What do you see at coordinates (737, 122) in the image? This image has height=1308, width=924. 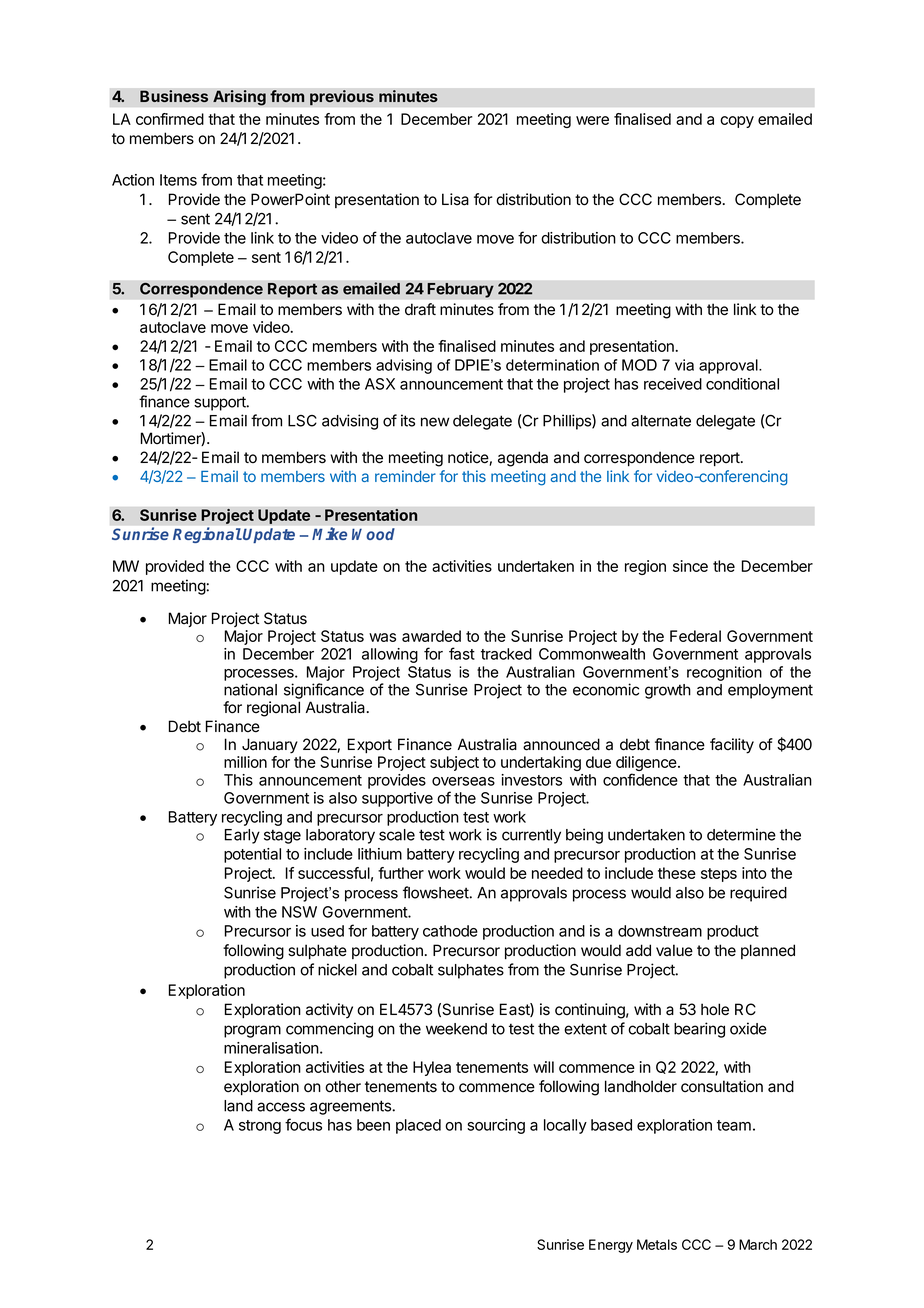 I see `copy` at bounding box center [737, 122].
